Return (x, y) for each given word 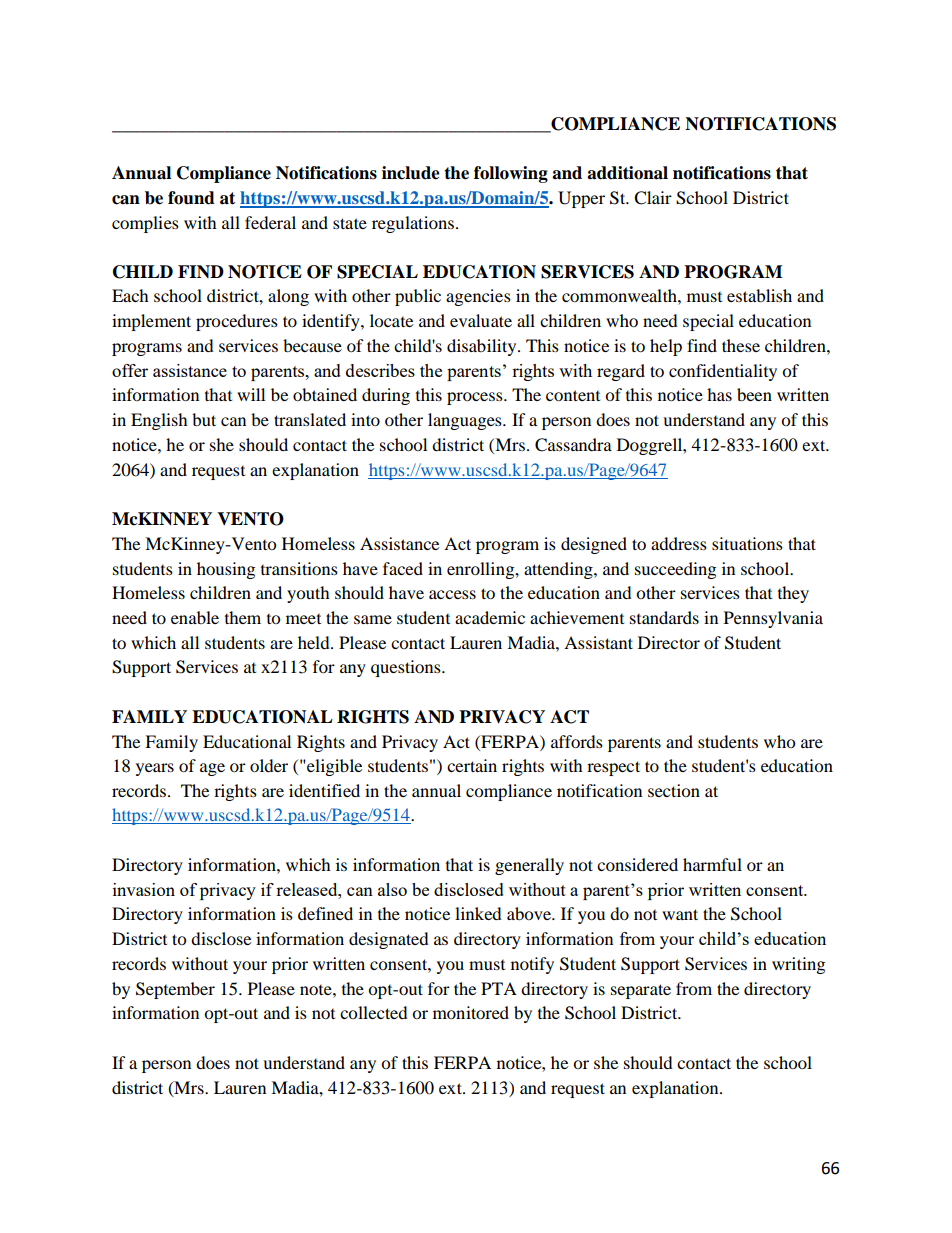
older (269, 765)
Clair (653, 198)
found (191, 198)
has (719, 394)
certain (472, 765)
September (175, 990)
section (674, 790)
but (204, 419)
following (511, 174)
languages (466, 421)
